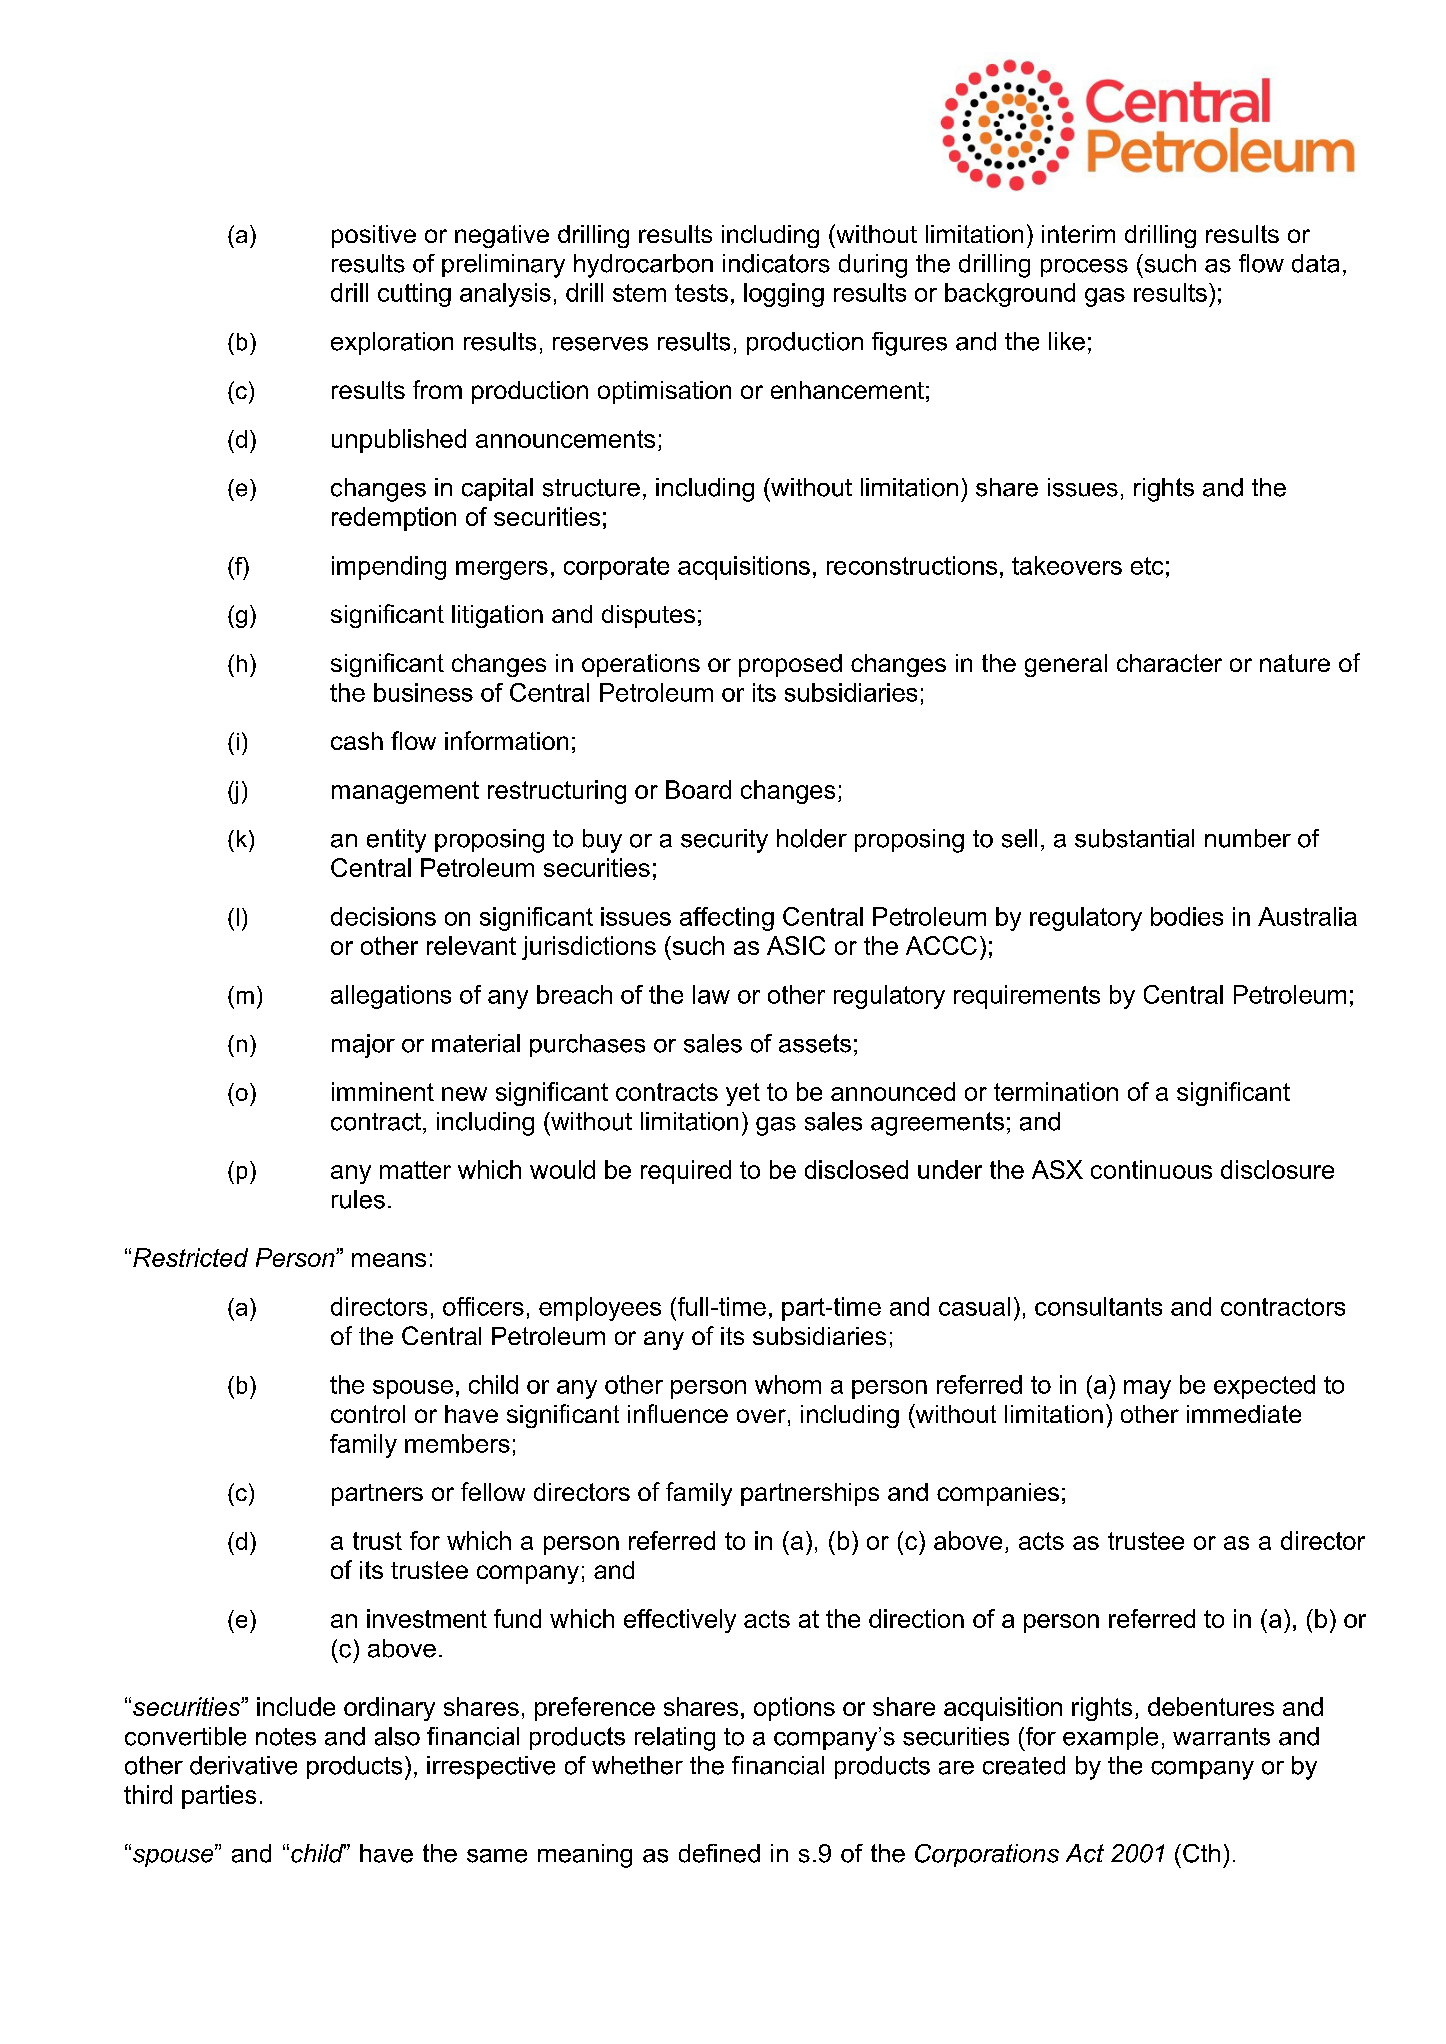 The height and width of the image is (2044, 1446). Describe the element at coordinates (719, 1853) in the image. I see `defined` at that location.
